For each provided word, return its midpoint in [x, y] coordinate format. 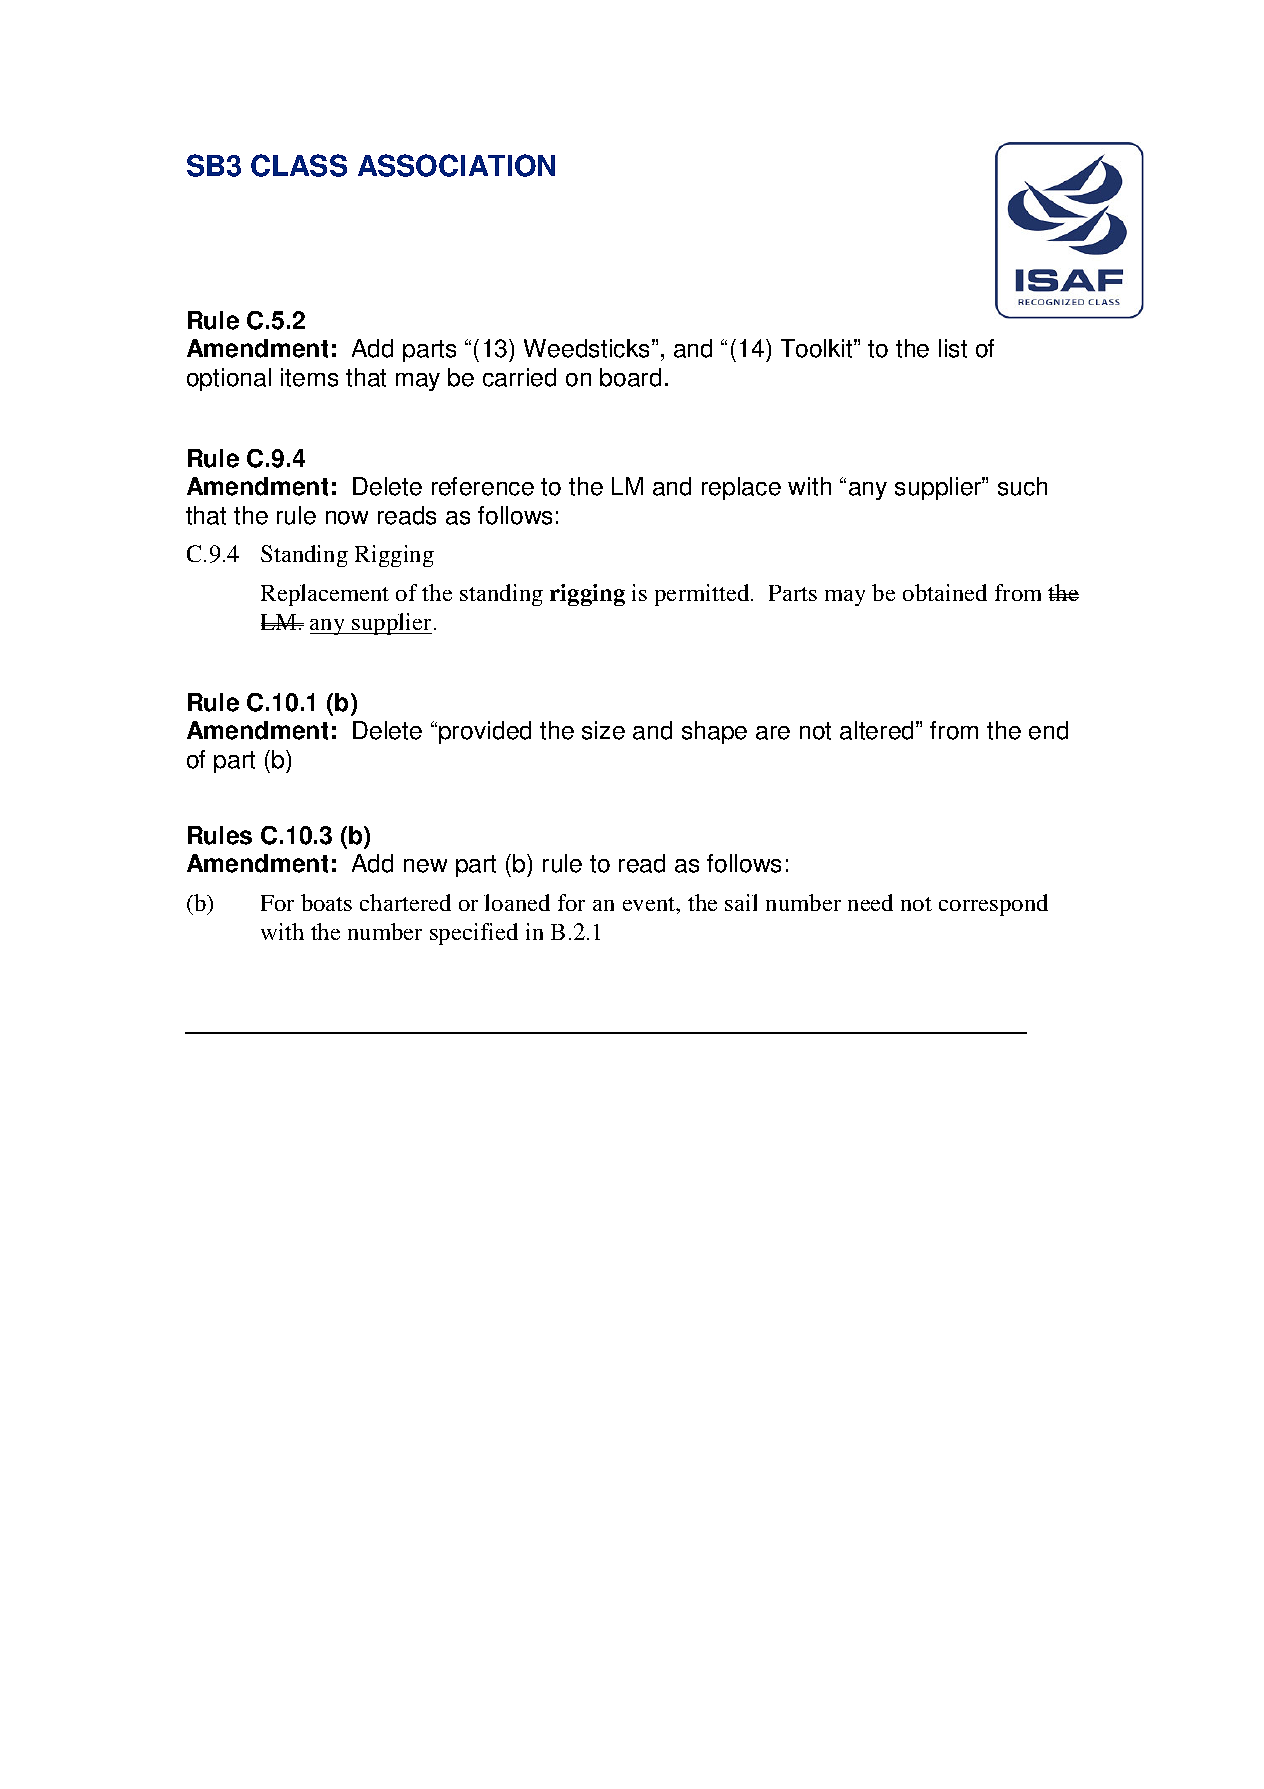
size [603, 730]
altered [876, 730]
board [630, 377]
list [953, 348]
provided [485, 732]
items [309, 377]
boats [326, 902]
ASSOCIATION [456, 165]
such [1022, 486]
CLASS [299, 165]
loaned [517, 902]
